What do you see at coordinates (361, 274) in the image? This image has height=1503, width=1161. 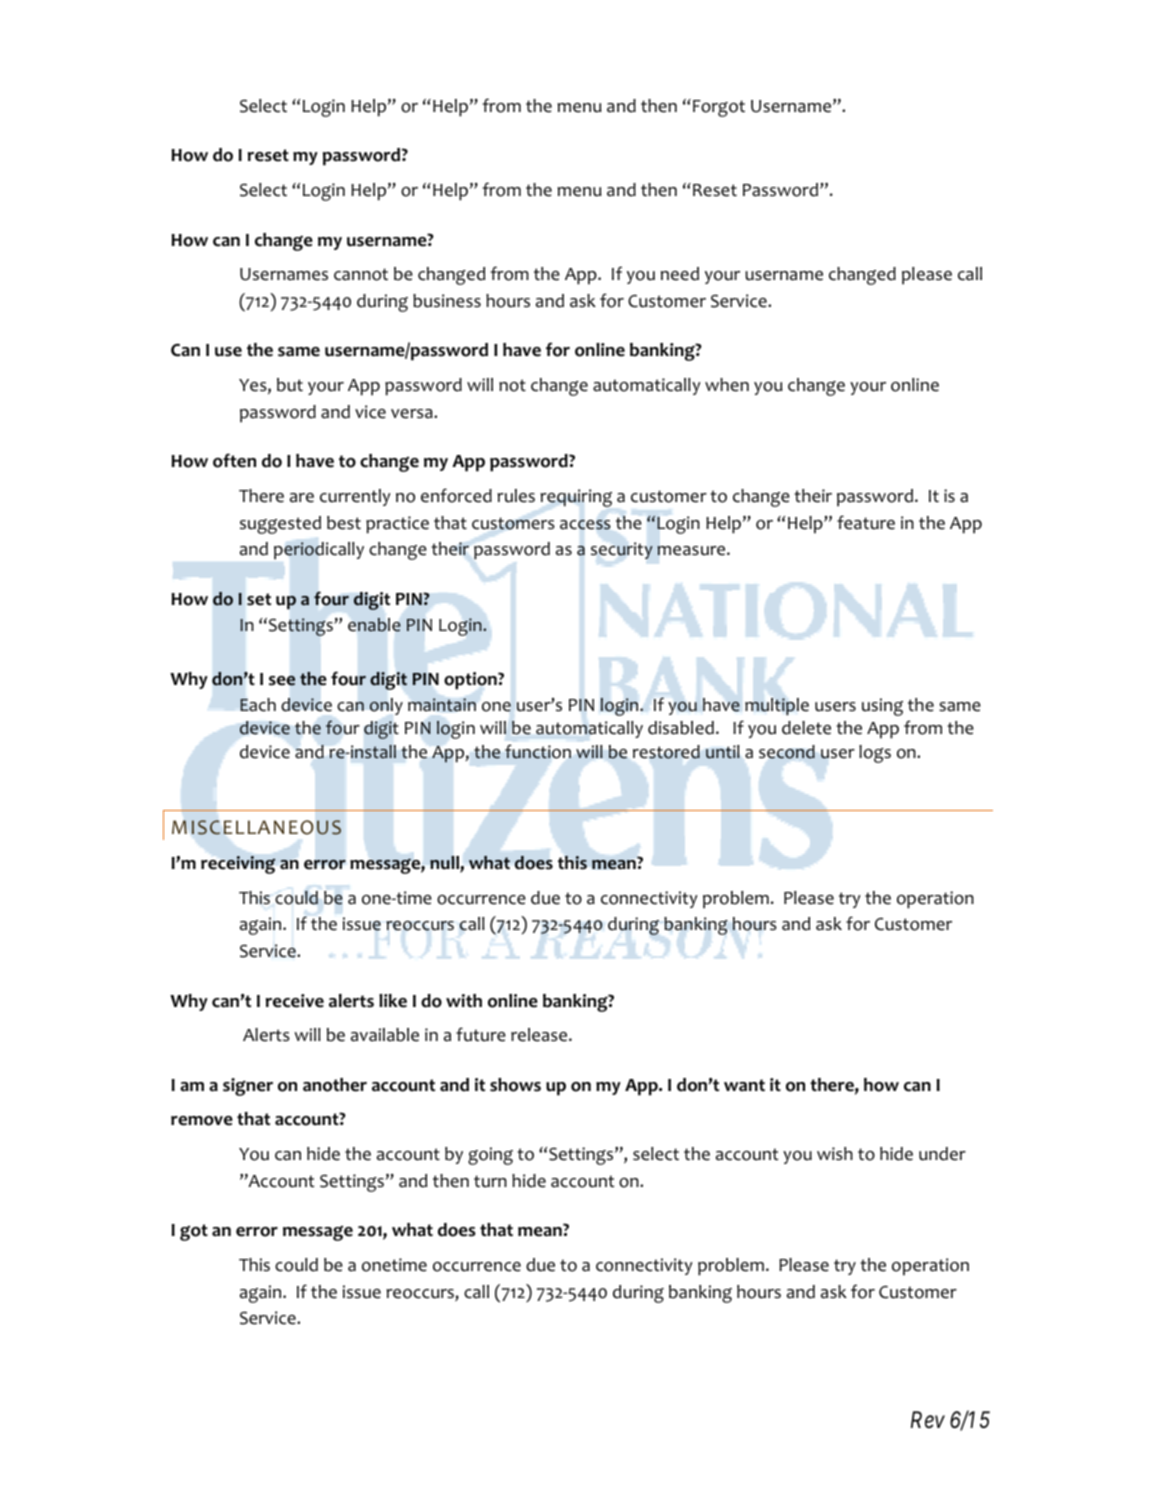 I see `cannot` at bounding box center [361, 274].
